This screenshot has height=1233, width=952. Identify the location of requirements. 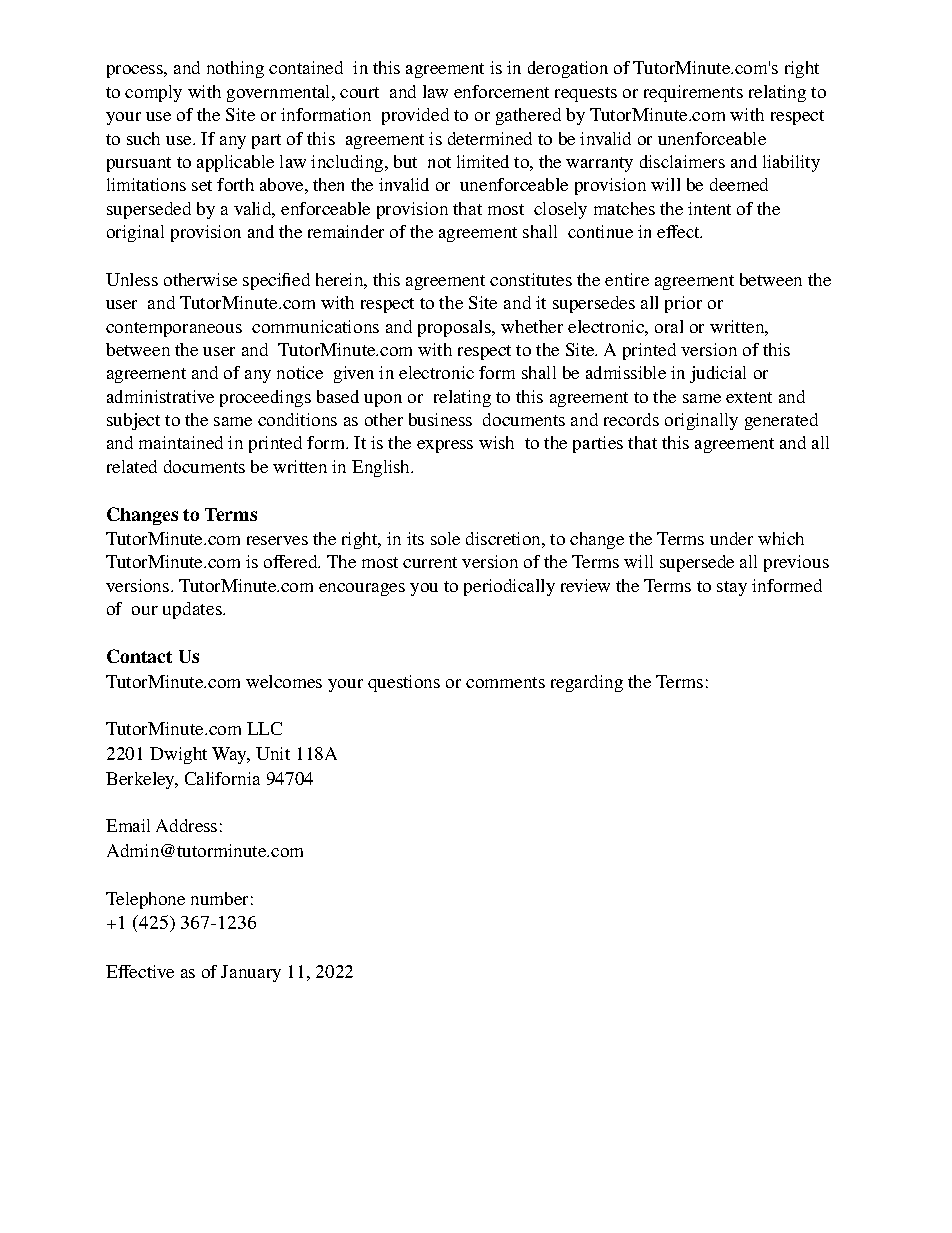
(693, 93).
